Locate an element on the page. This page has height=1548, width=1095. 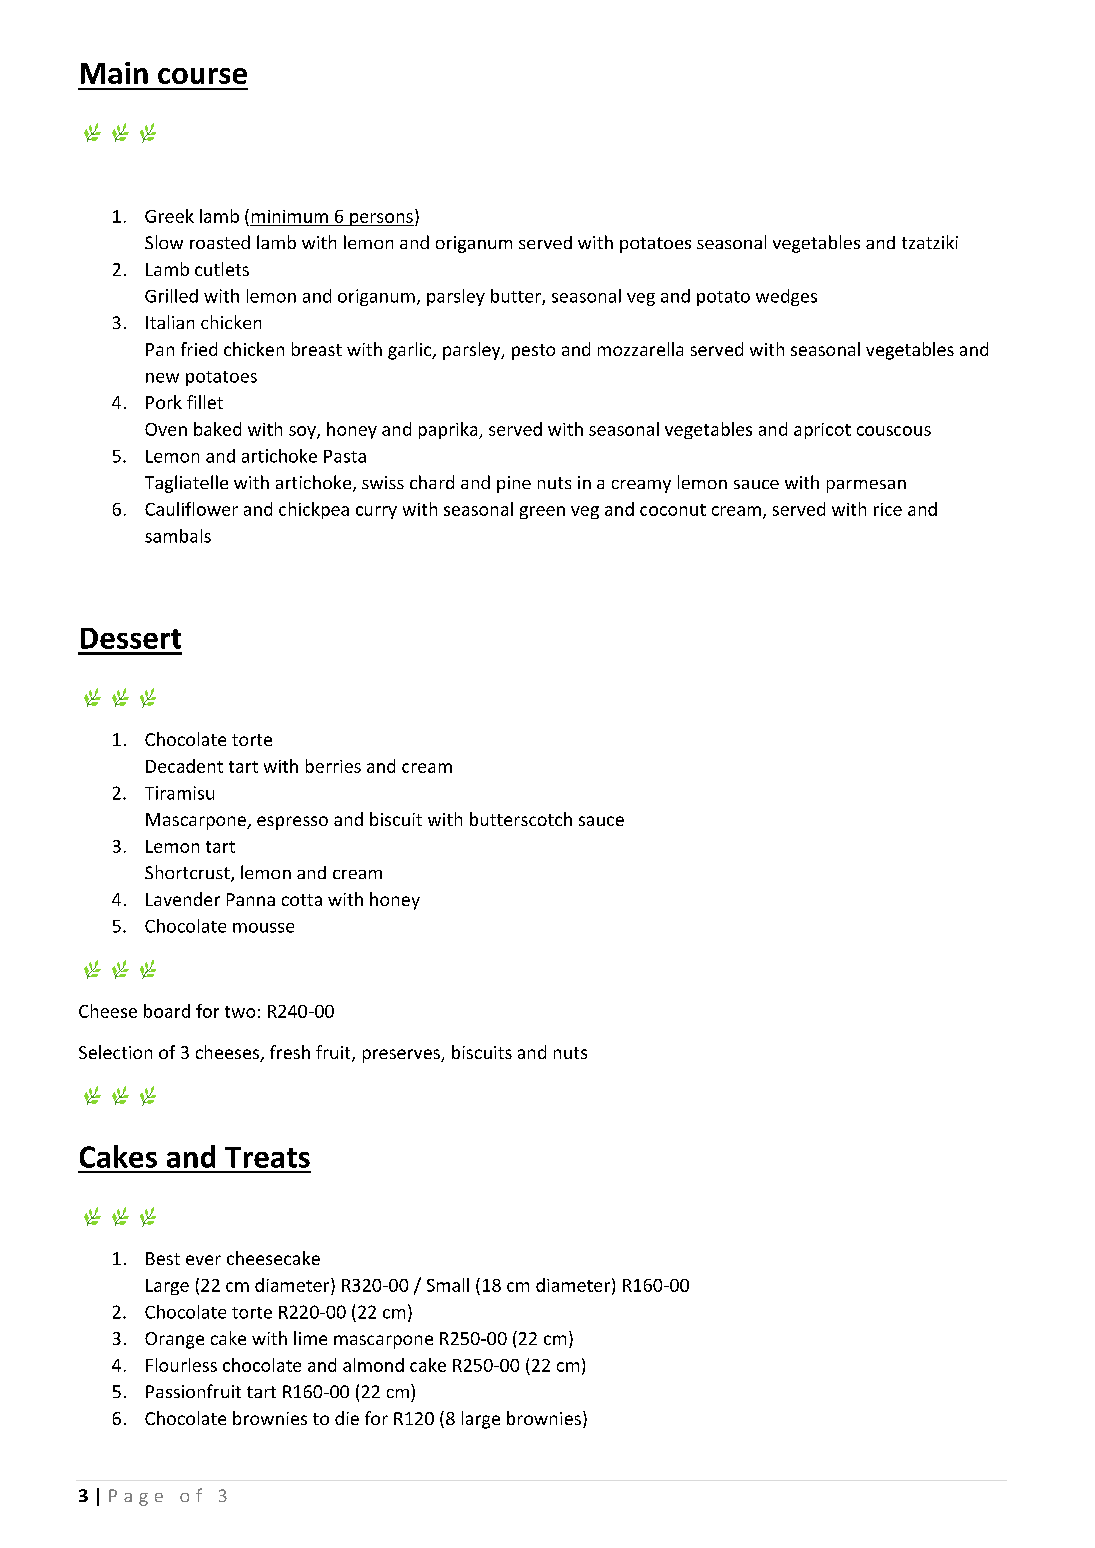
course is located at coordinates (202, 76).
